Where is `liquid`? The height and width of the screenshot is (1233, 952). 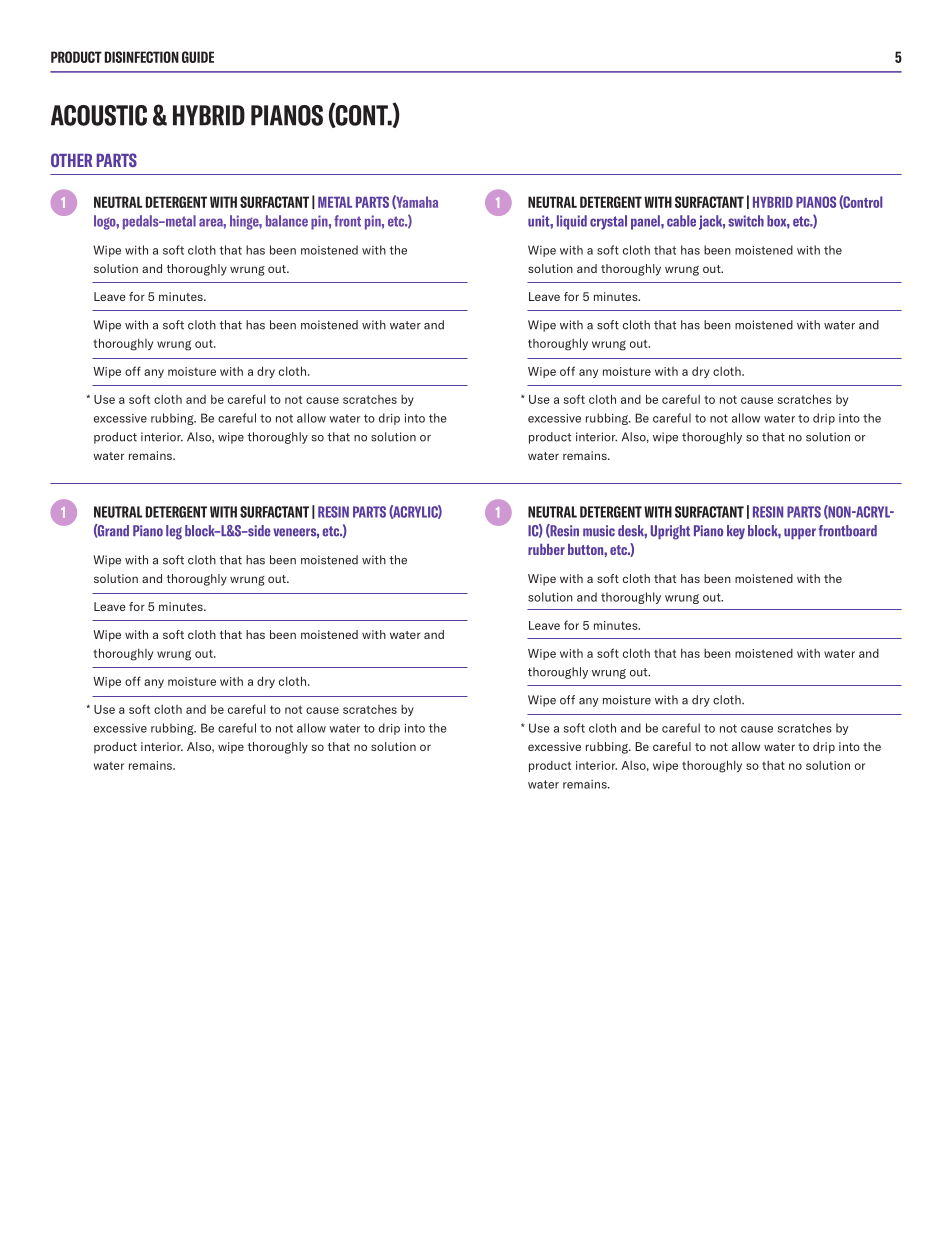
liquid is located at coordinates (572, 222).
